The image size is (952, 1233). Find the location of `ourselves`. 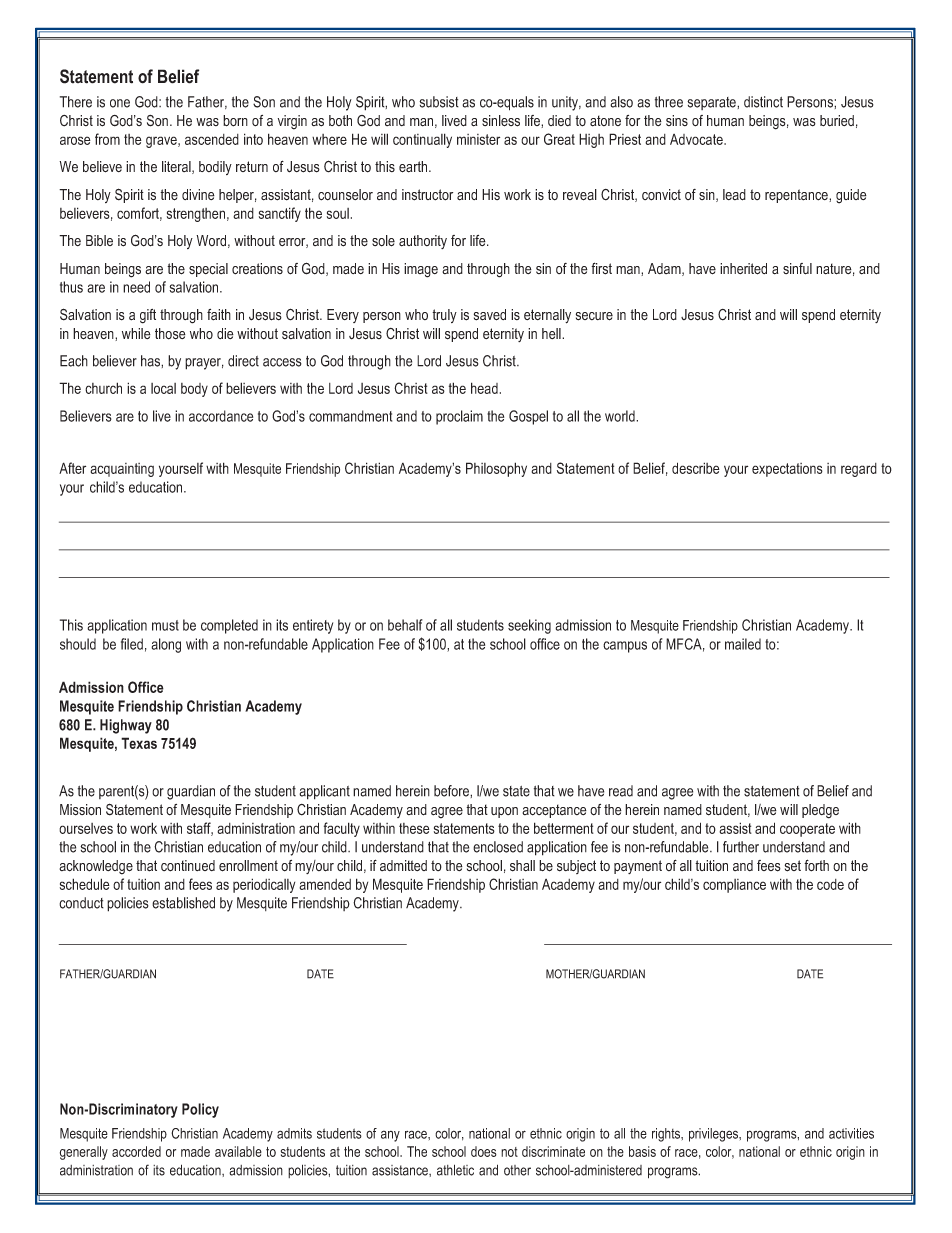

ourselves is located at coordinates (86, 828).
